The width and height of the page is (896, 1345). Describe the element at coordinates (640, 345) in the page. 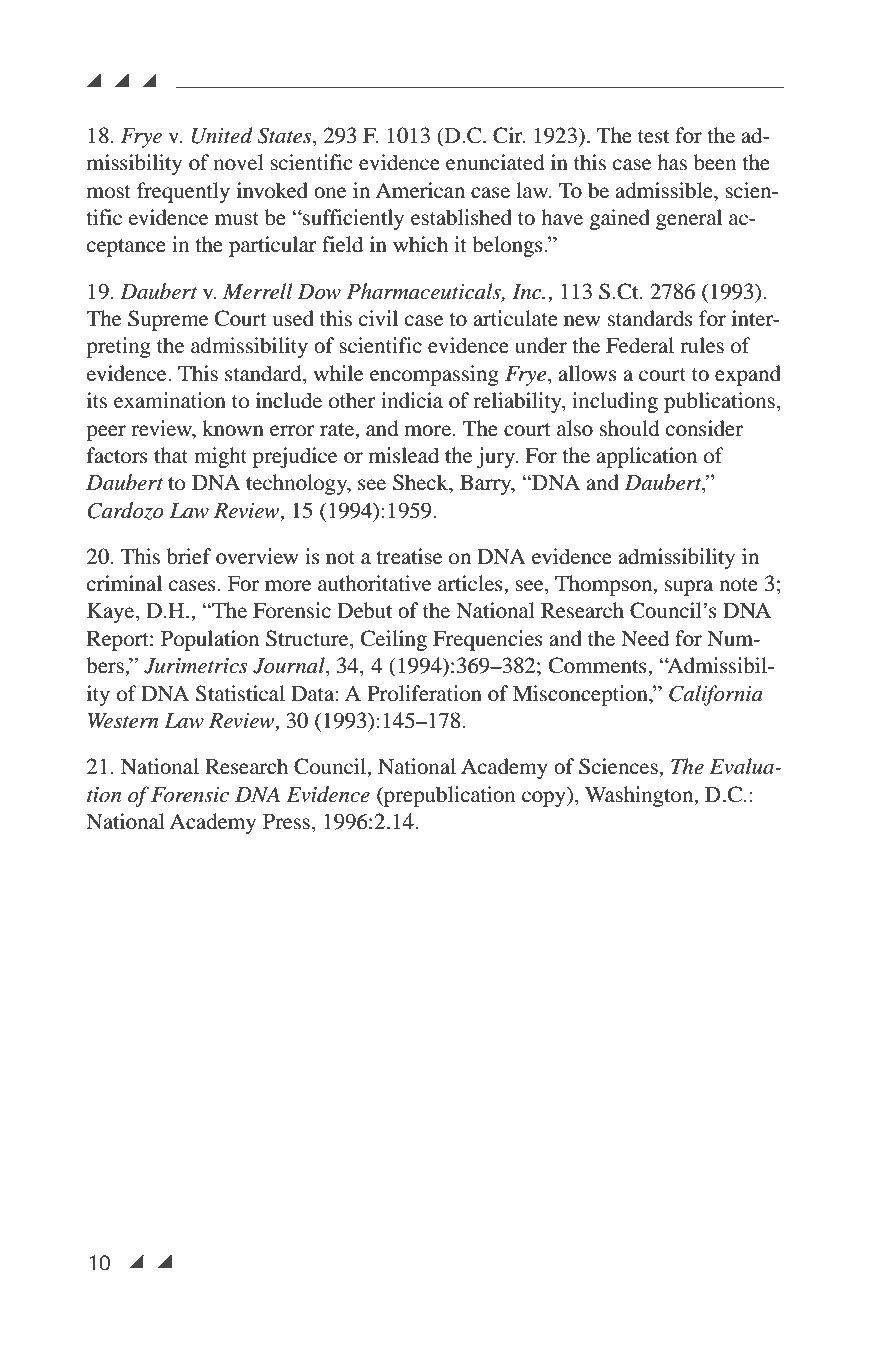

I see `Federal` at that location.
